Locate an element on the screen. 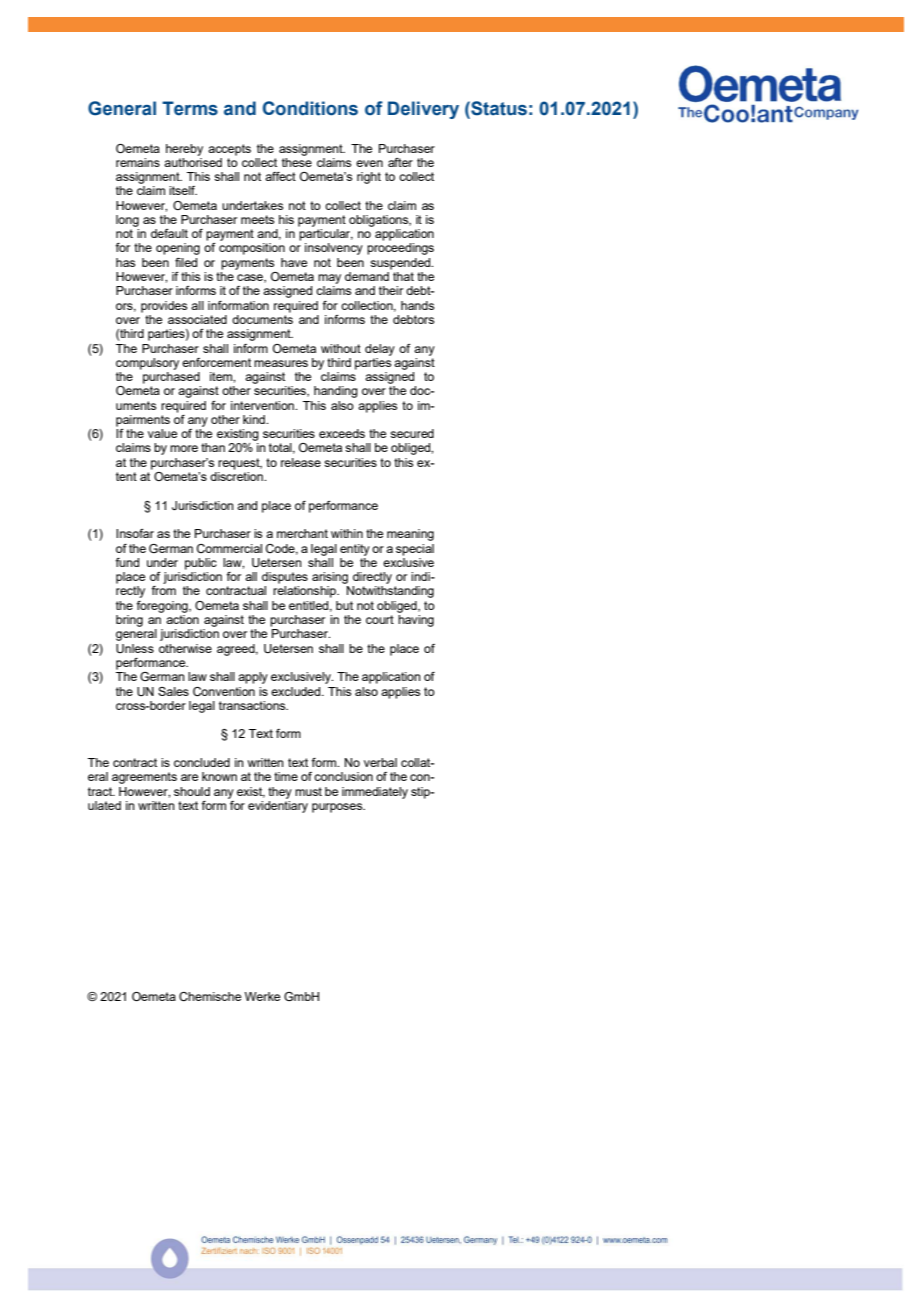 This screenshot has width=924, height=1308. they is located at coordinates (280, 793).
